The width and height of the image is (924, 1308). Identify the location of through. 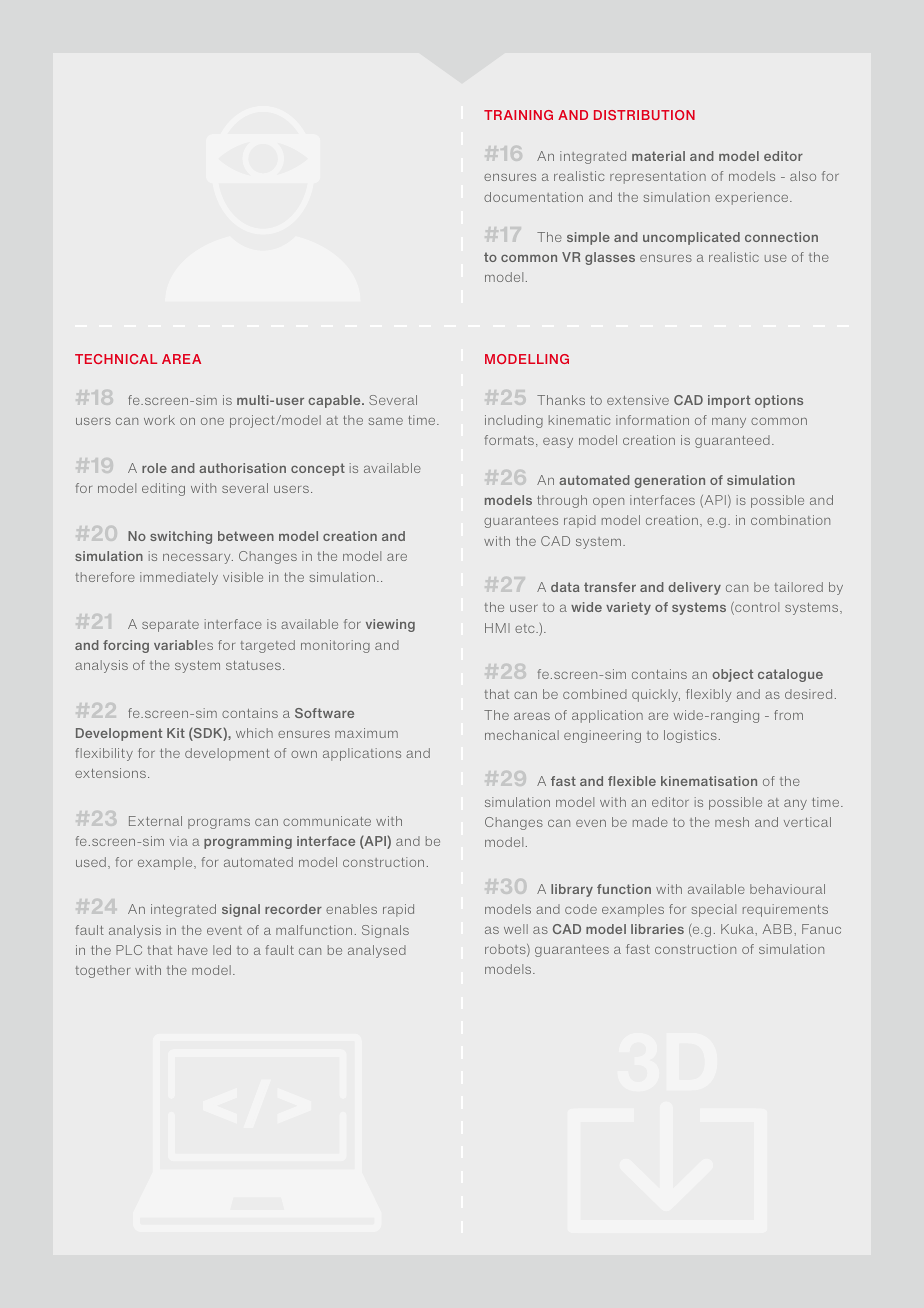
(562, 501).
